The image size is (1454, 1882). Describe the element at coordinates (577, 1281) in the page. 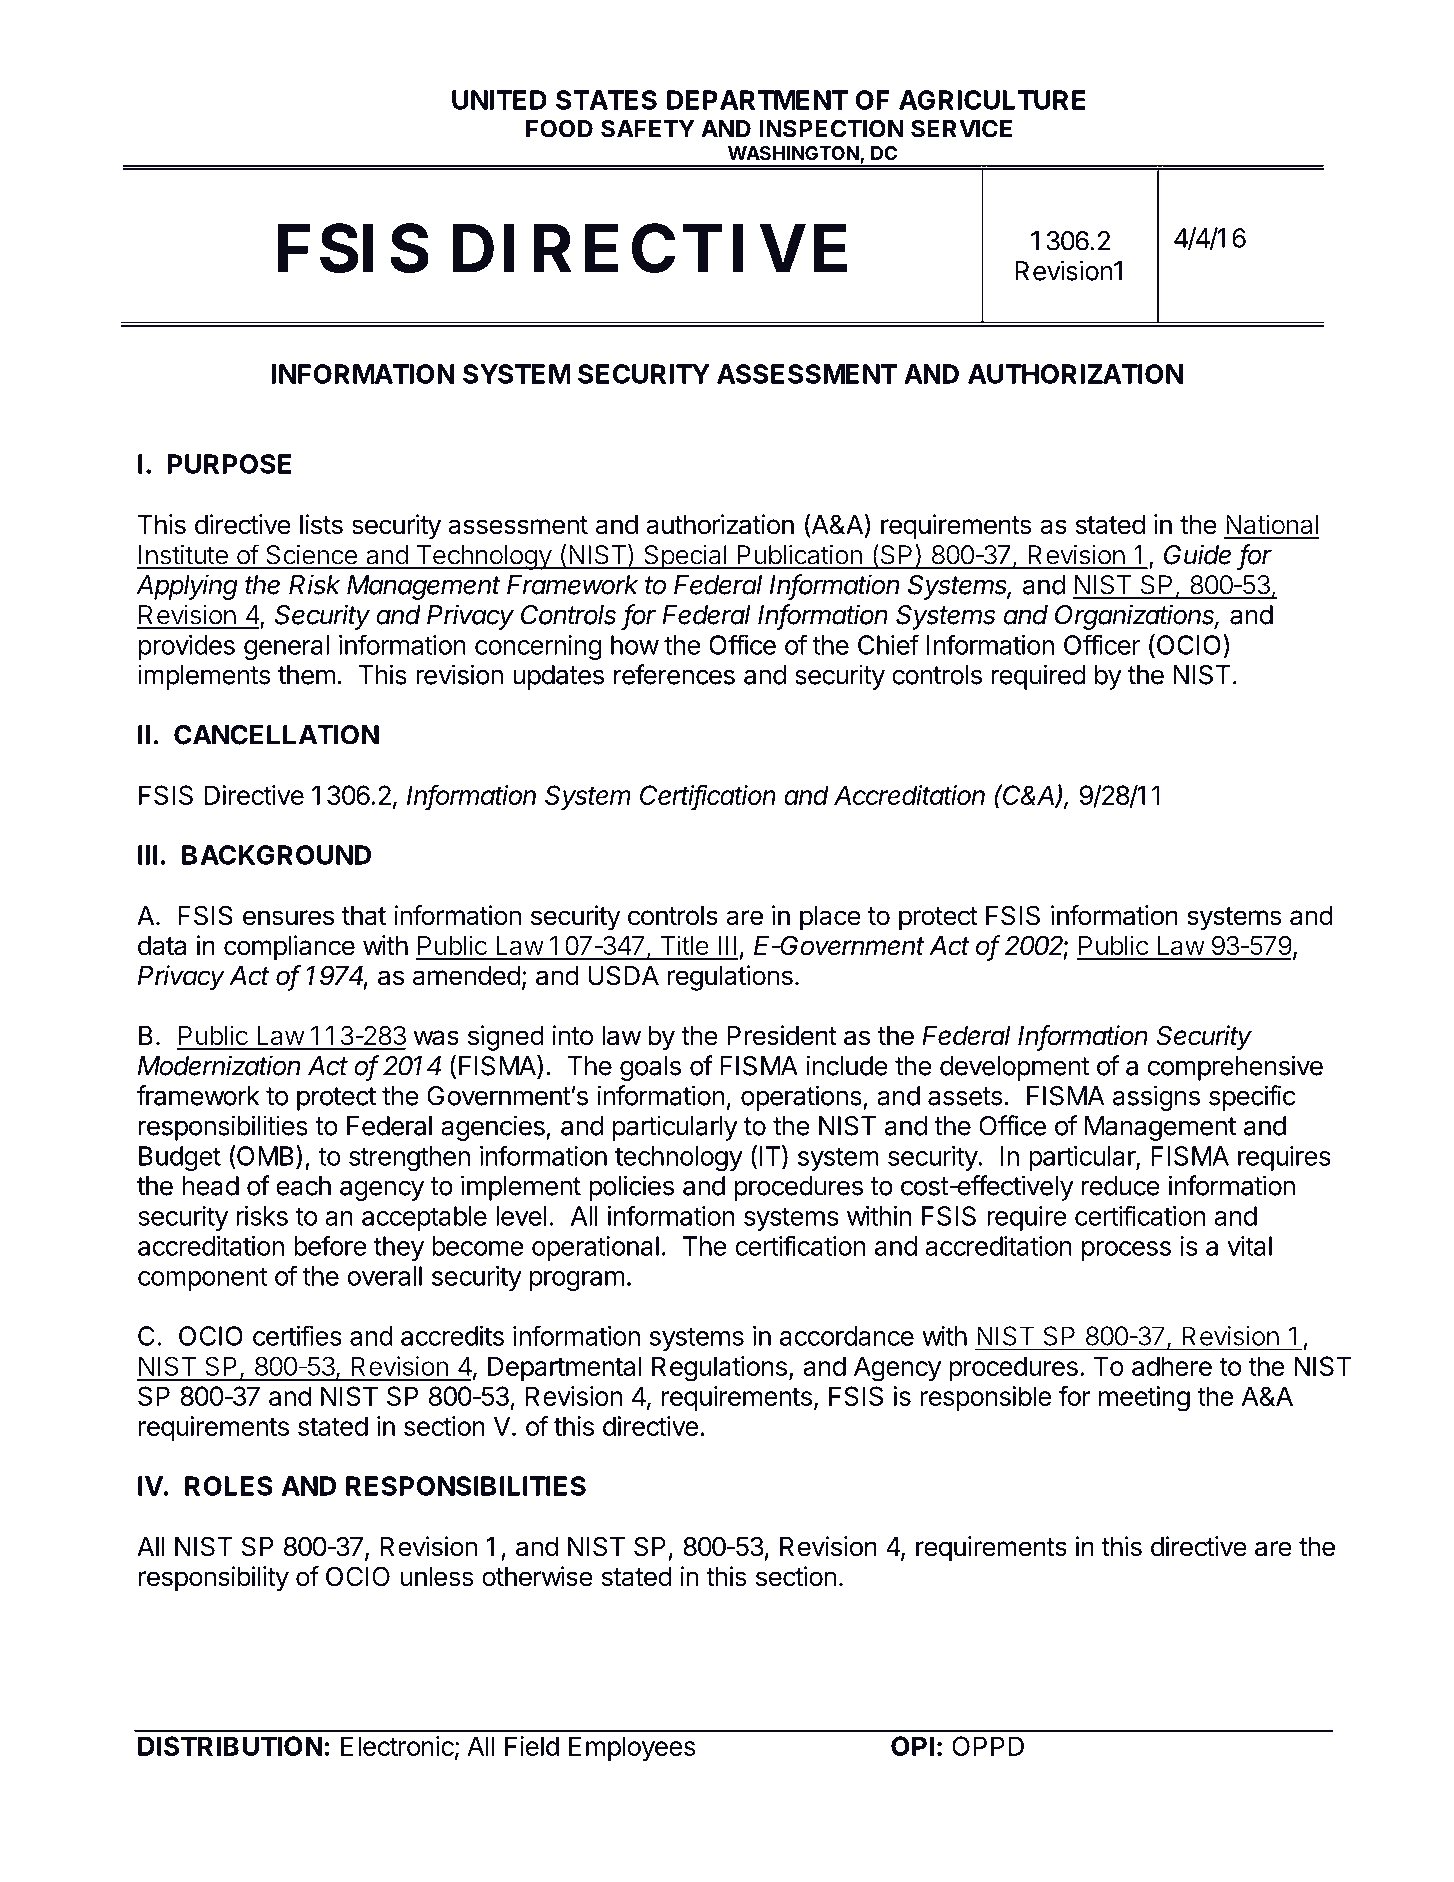

I see `program` at that location.
